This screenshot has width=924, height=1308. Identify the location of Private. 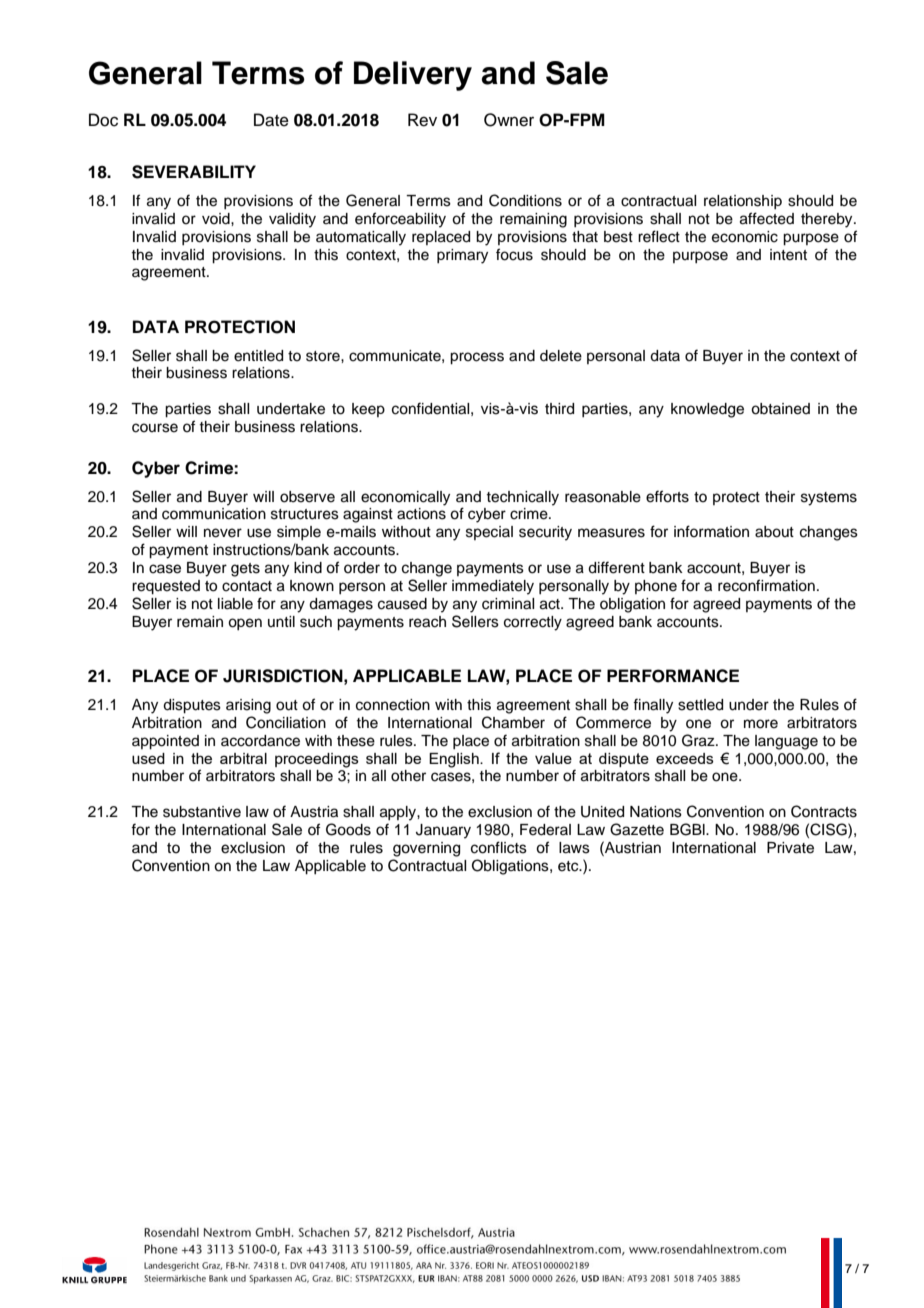
(790, 848).
